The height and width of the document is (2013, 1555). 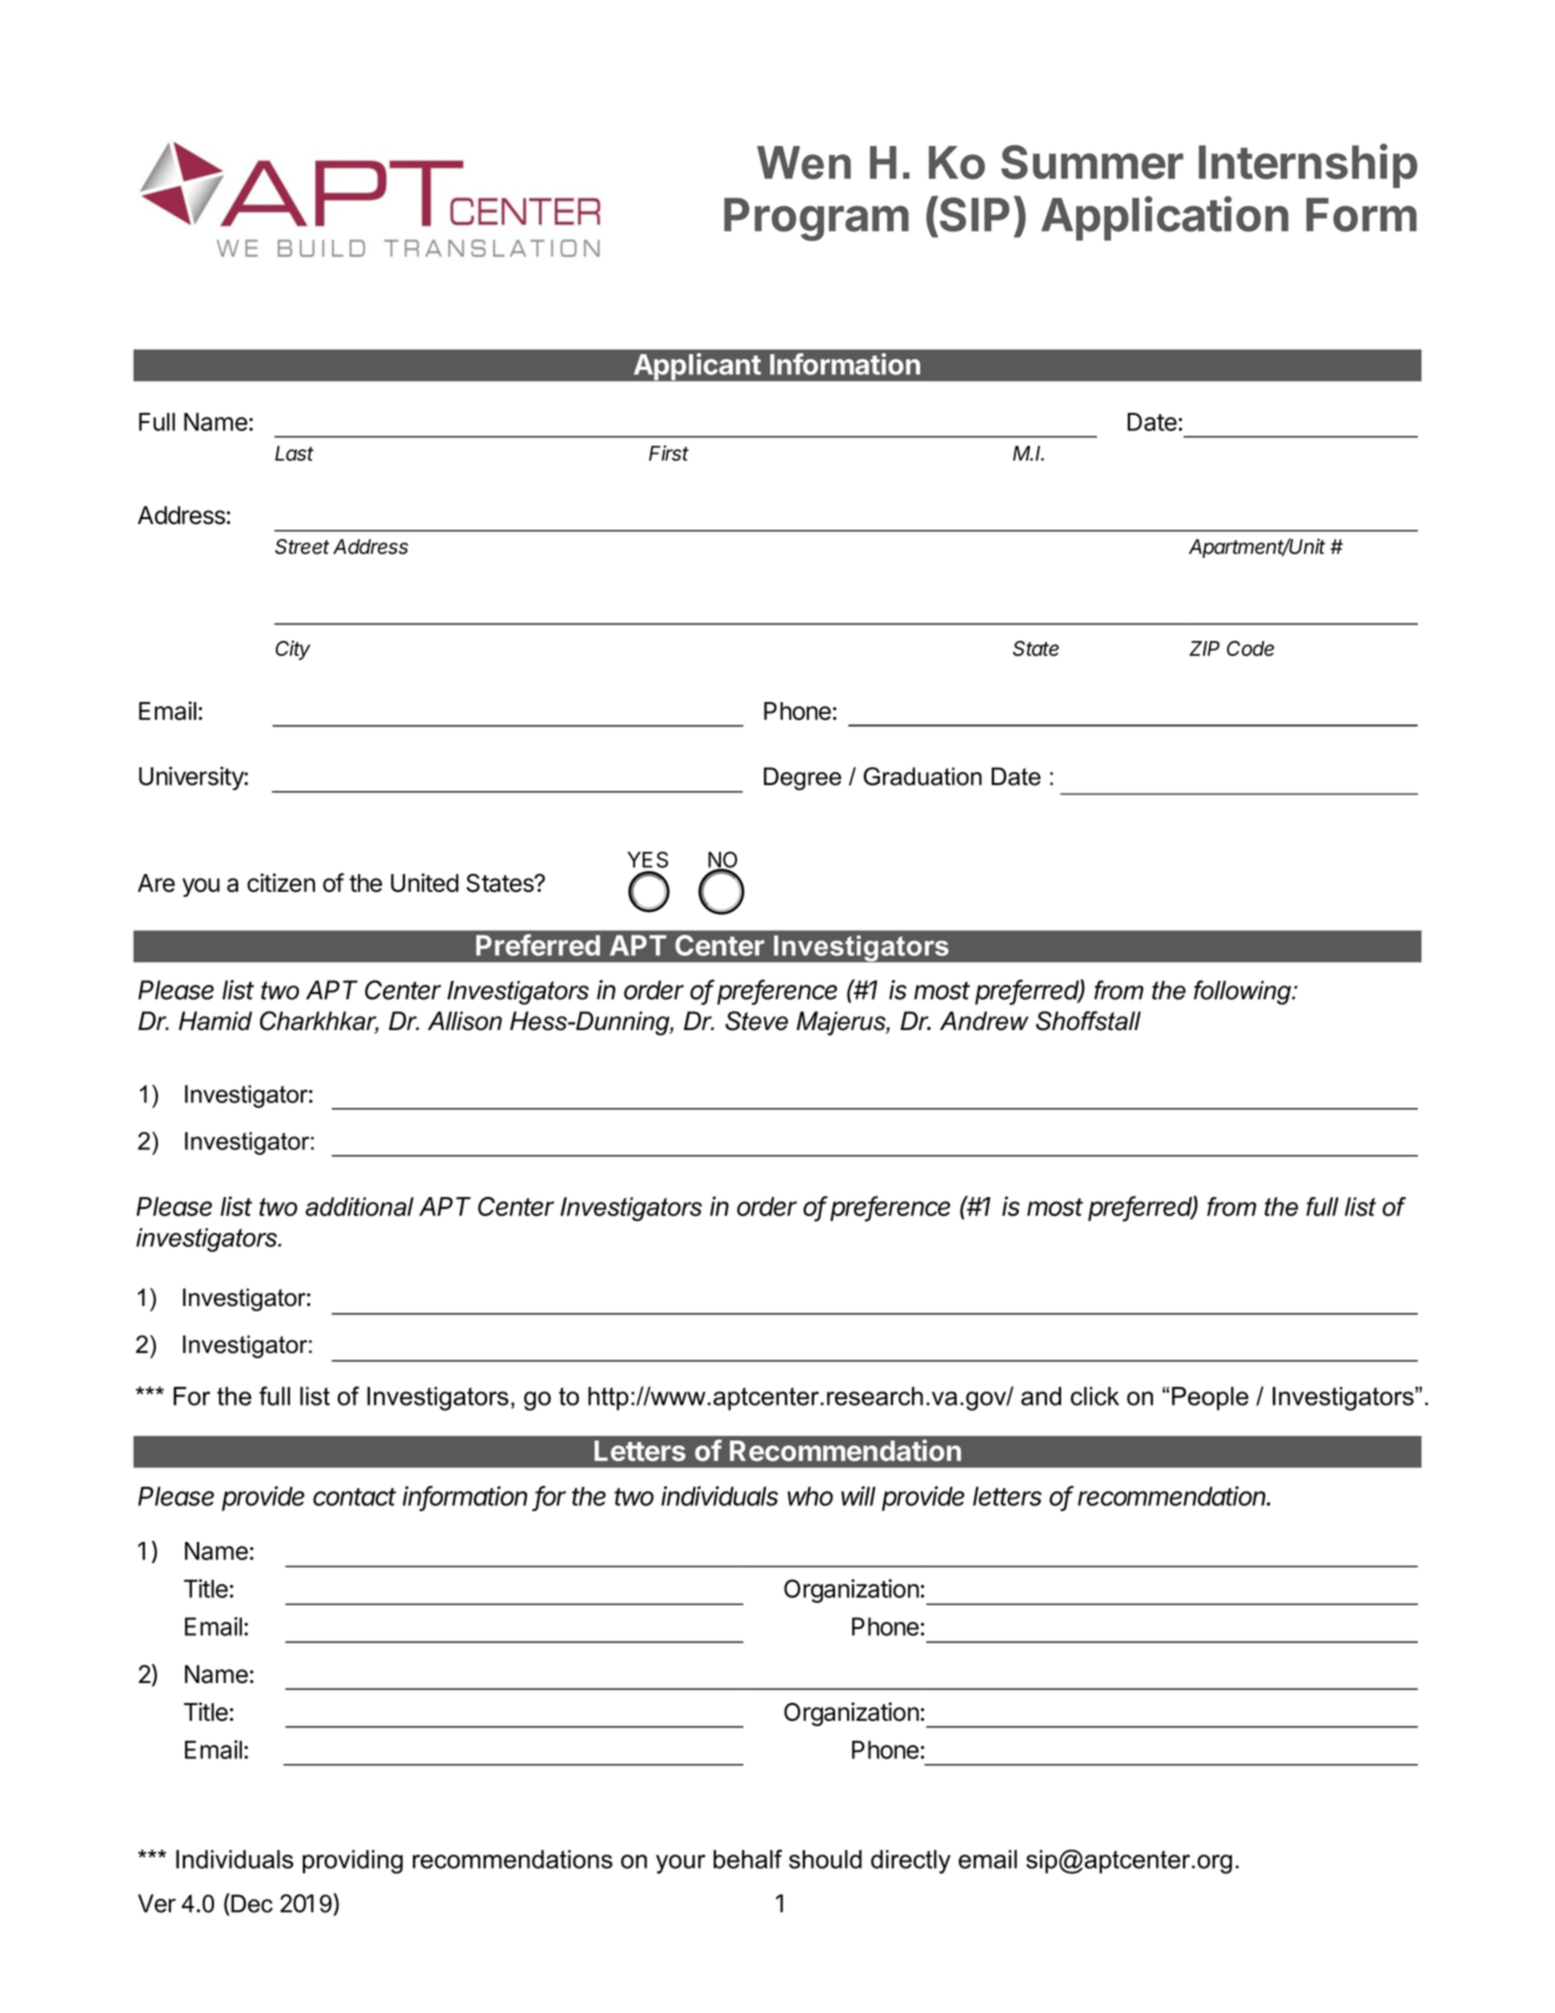 What do you see at coordinates (647, 859) in the document?
I see `YES` at bounding box center [647, 859].
